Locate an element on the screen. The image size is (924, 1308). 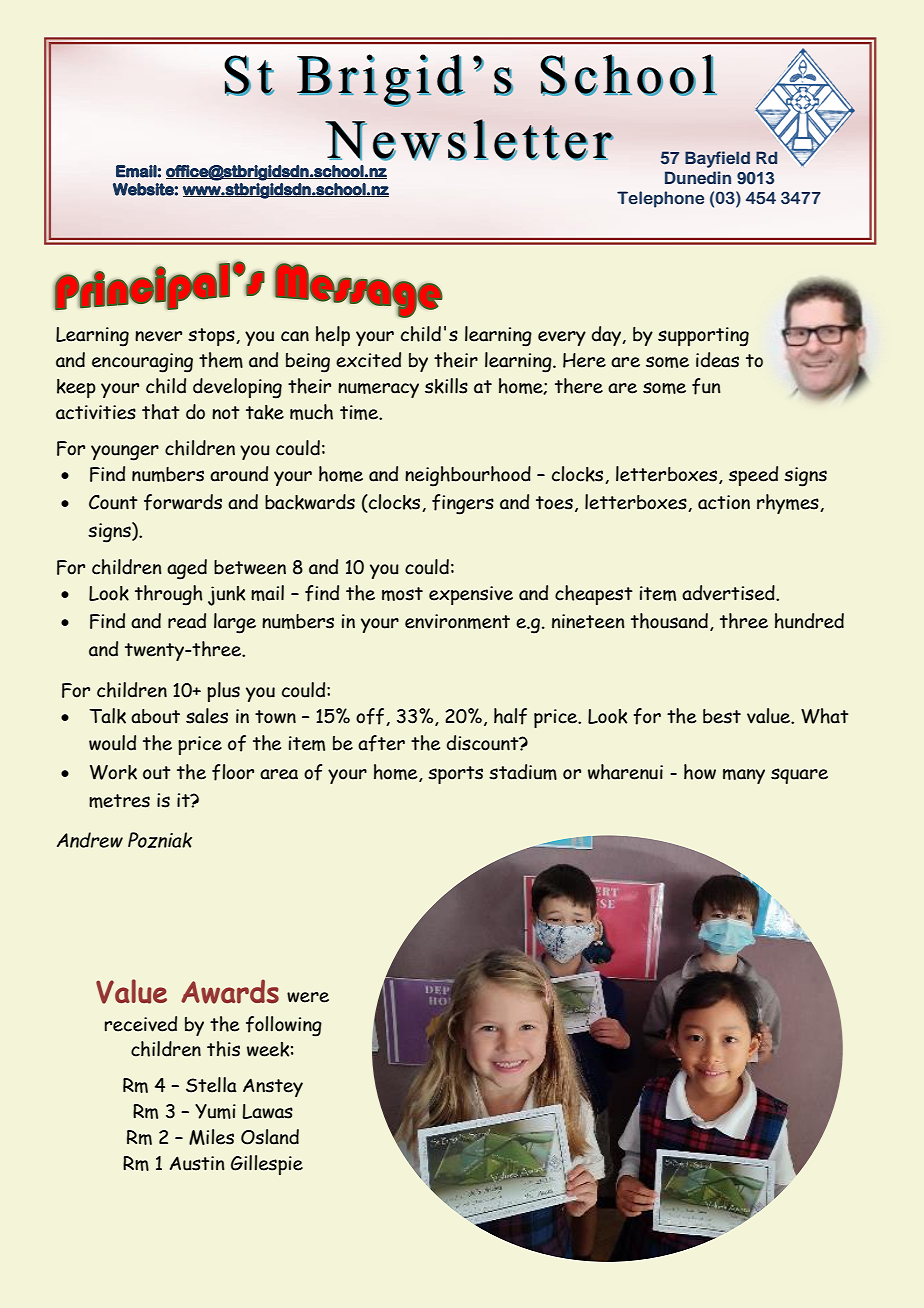
never is located at coordinates (158, 336).
